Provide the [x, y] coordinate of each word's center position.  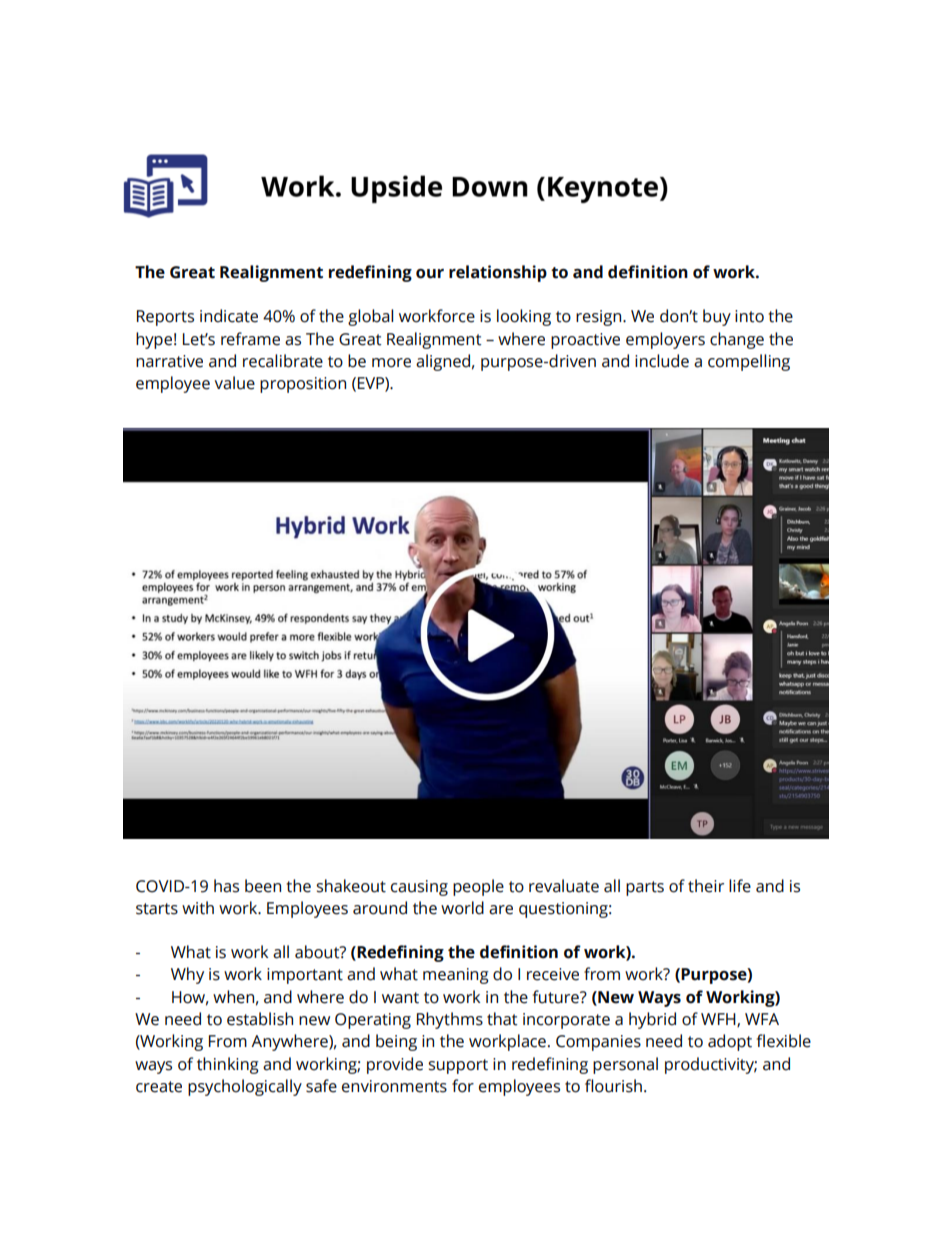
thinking [228, 1065]
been [263, 886]
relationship [498, 273]
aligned [443, 362]
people [478, 887]
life [740, 886]
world [462, 908]
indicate [229, 316]
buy [717, 317]
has [226, 886]
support [458, 1066]
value [235, 383]
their [706, 886]
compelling [749, 362]
